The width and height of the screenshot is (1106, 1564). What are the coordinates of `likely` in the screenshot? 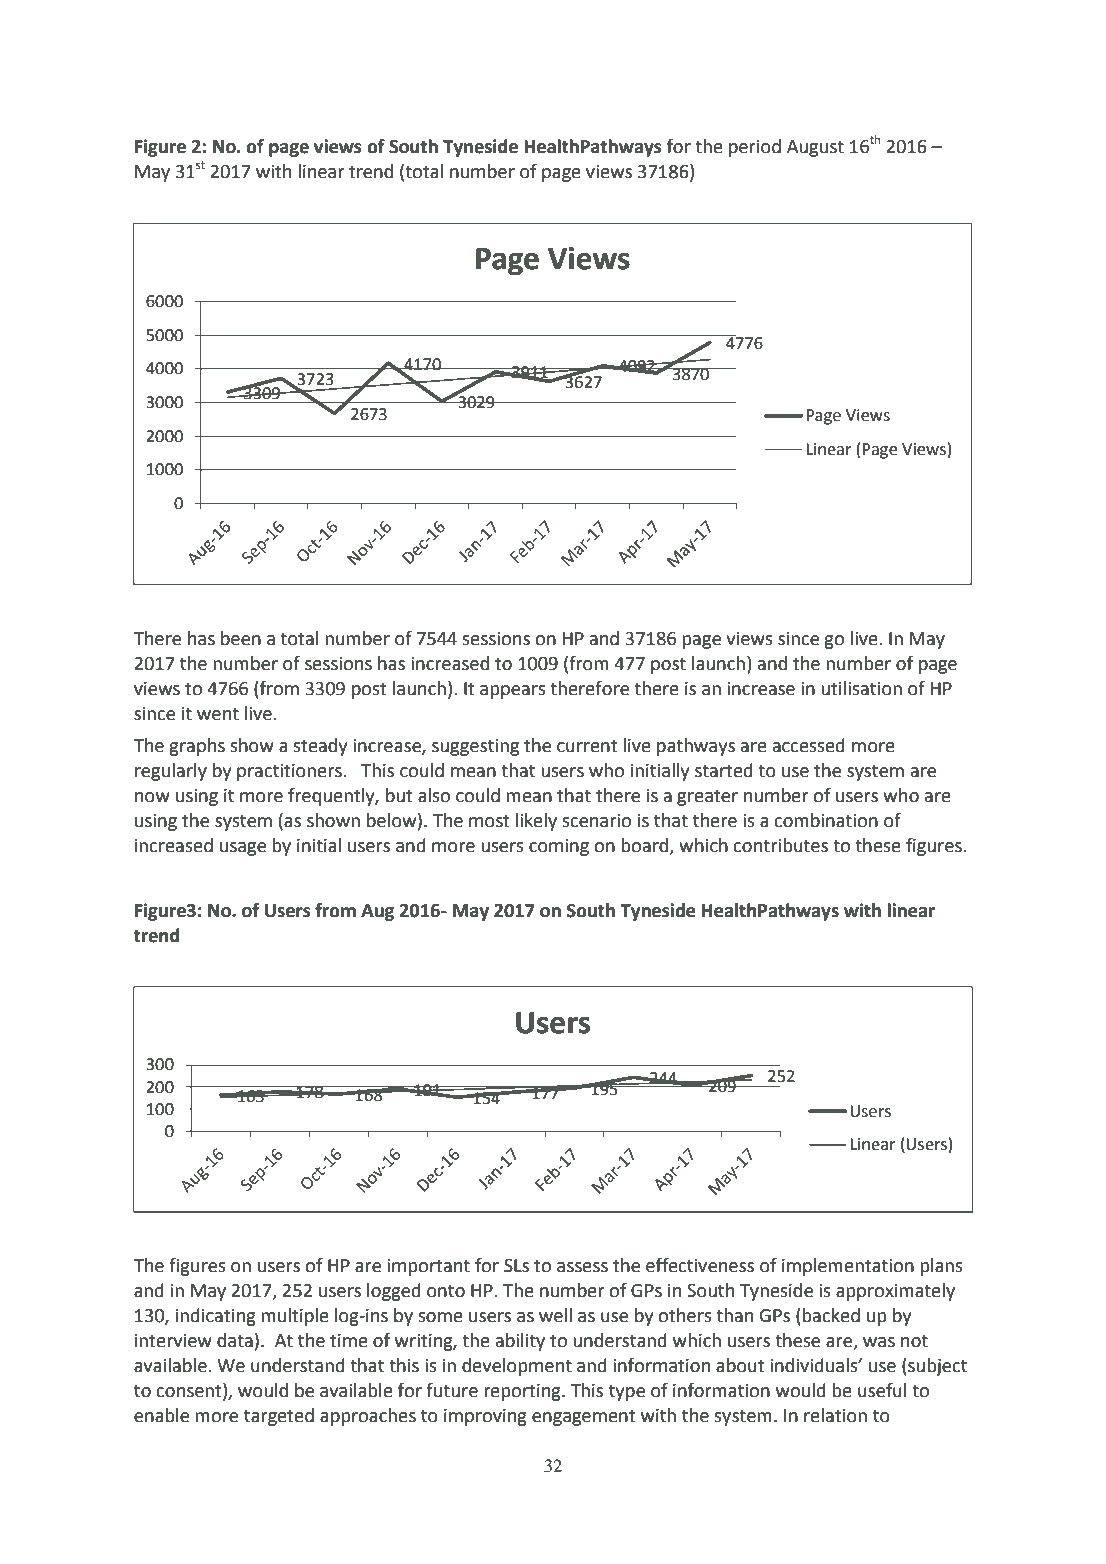 It's located at (536, 822).
